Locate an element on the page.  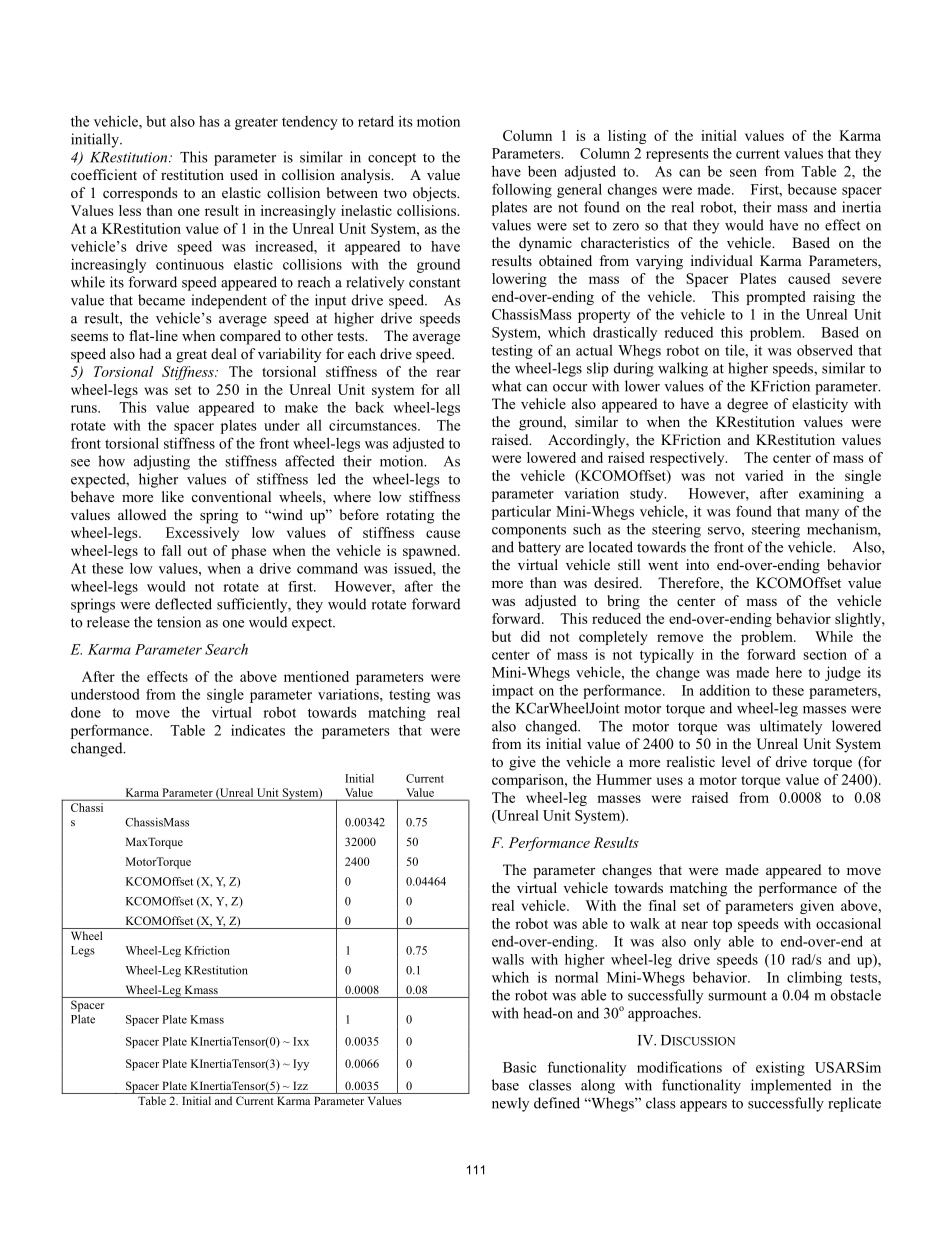
varied is located at coordinates (764, 475).
